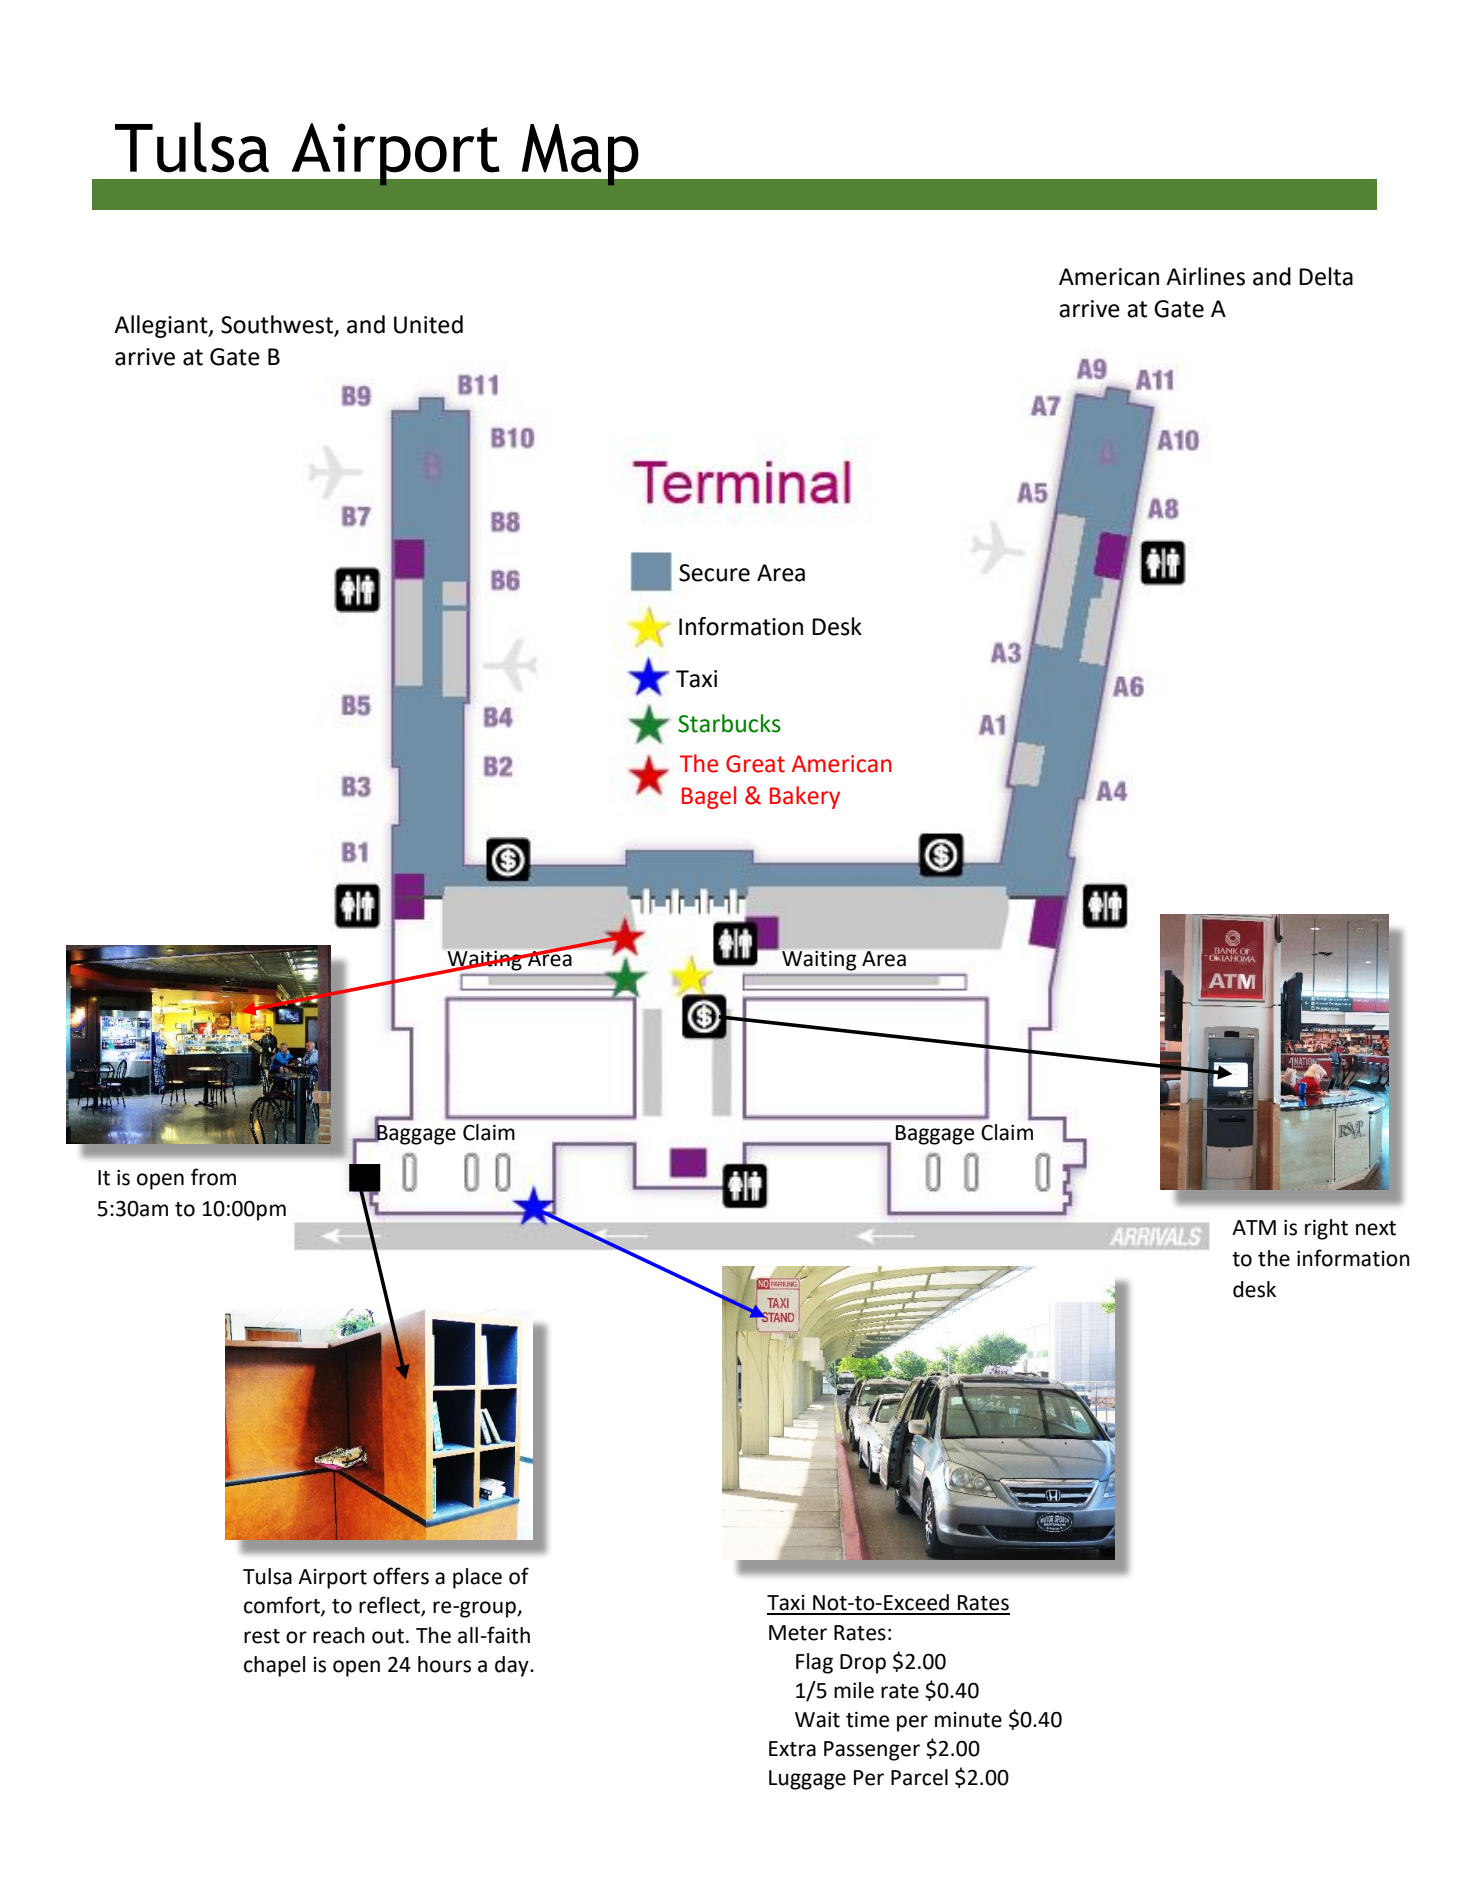  Describe the element at coordinates (213, 1177) in the page. I see `from` at that location.
